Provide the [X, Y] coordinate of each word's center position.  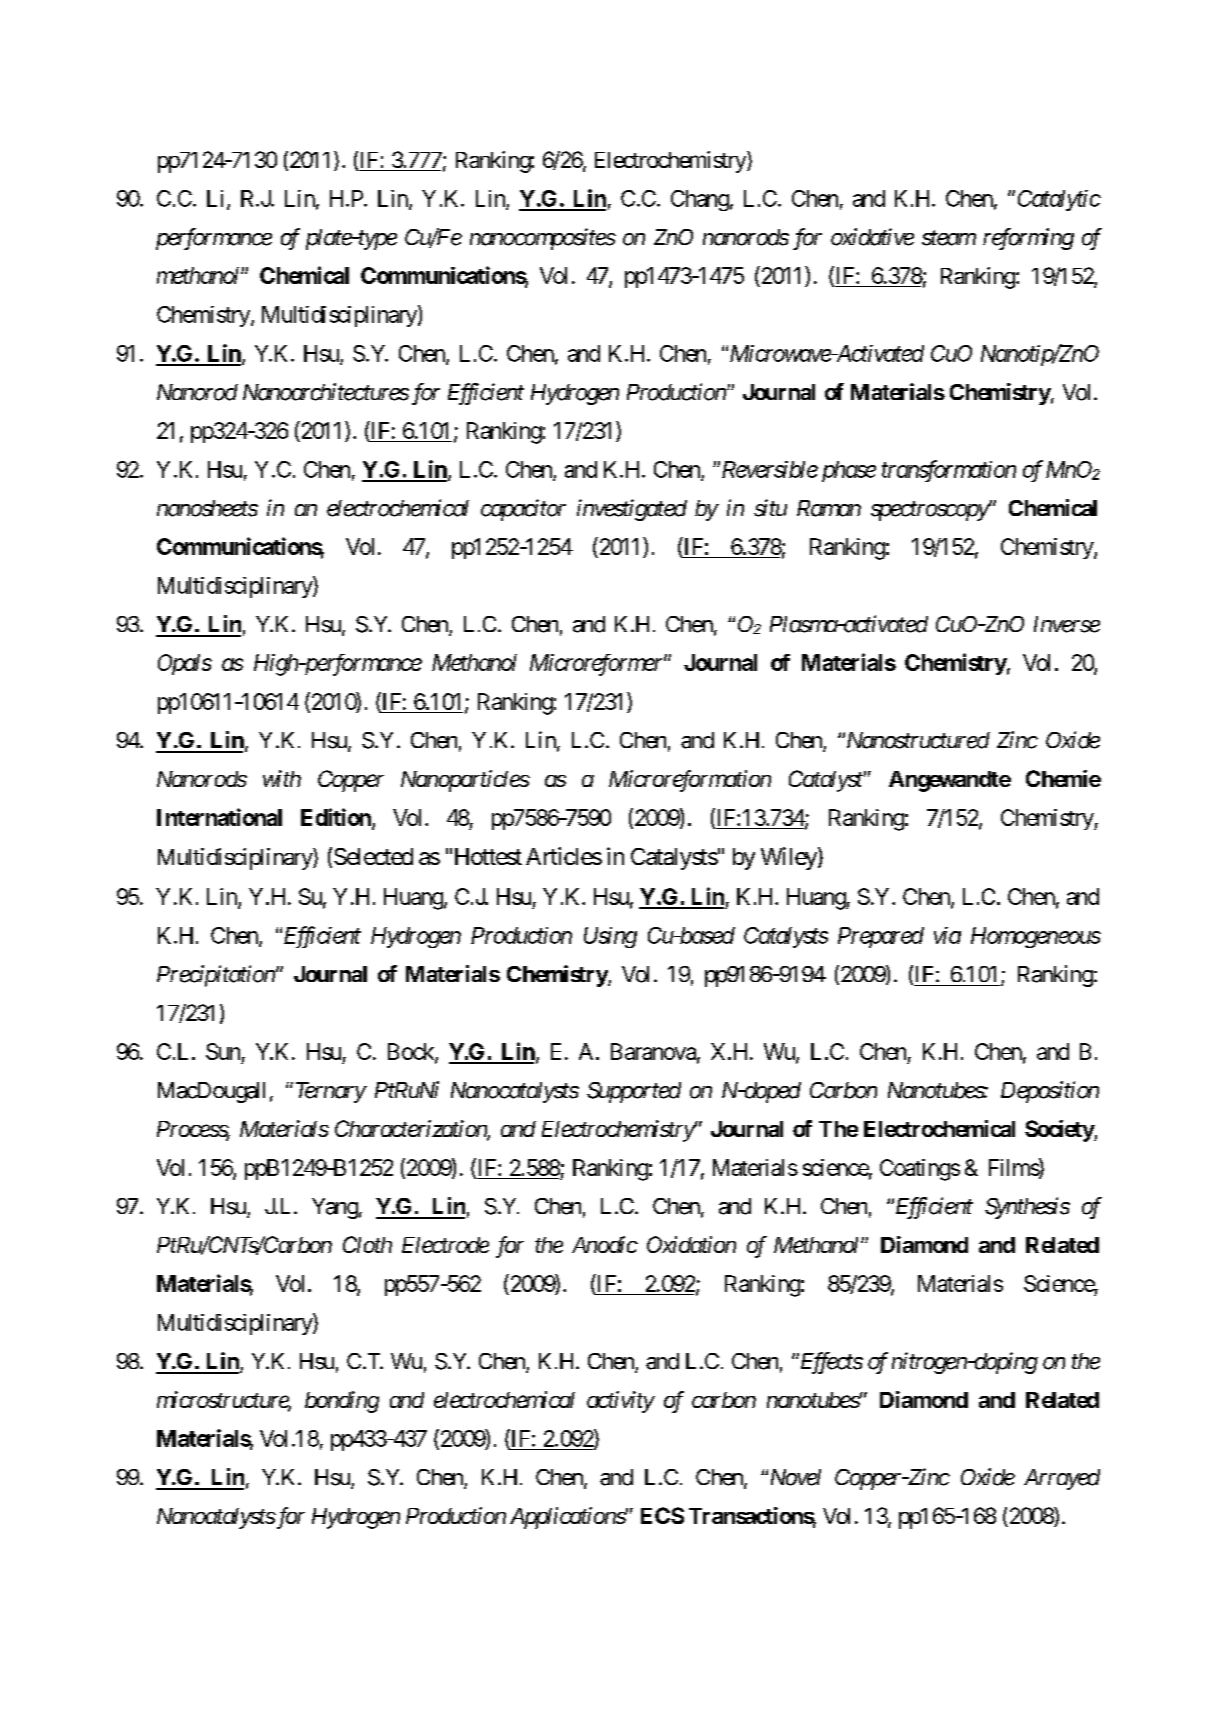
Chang [700, 200]
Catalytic [1059, 200]
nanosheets [207, 508]
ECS [662, 1515]
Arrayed [1062, 1479]
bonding [342, 1402]
